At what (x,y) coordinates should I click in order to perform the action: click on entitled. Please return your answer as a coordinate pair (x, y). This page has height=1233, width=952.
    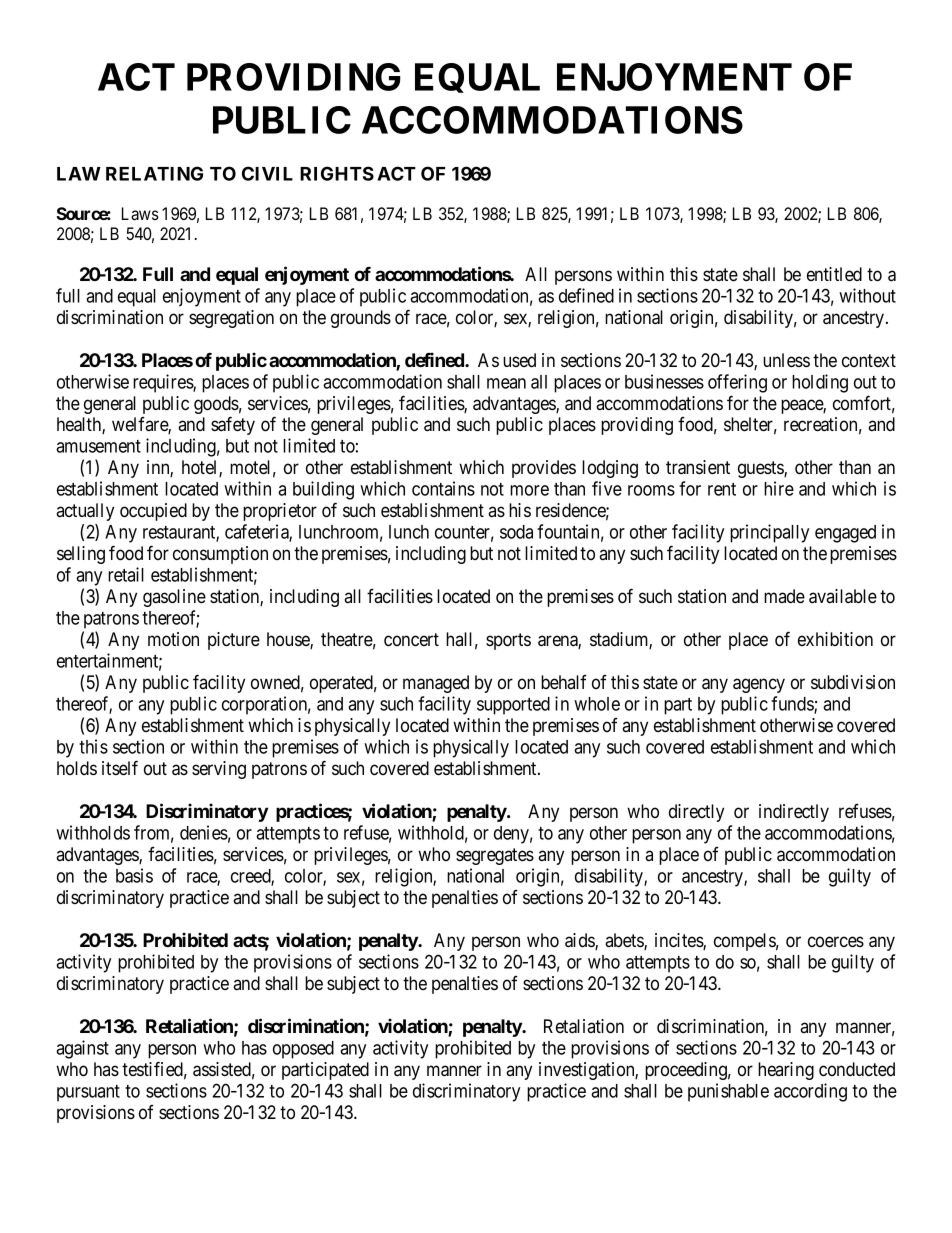
    Looking at the image, I should click on (834, 274).
